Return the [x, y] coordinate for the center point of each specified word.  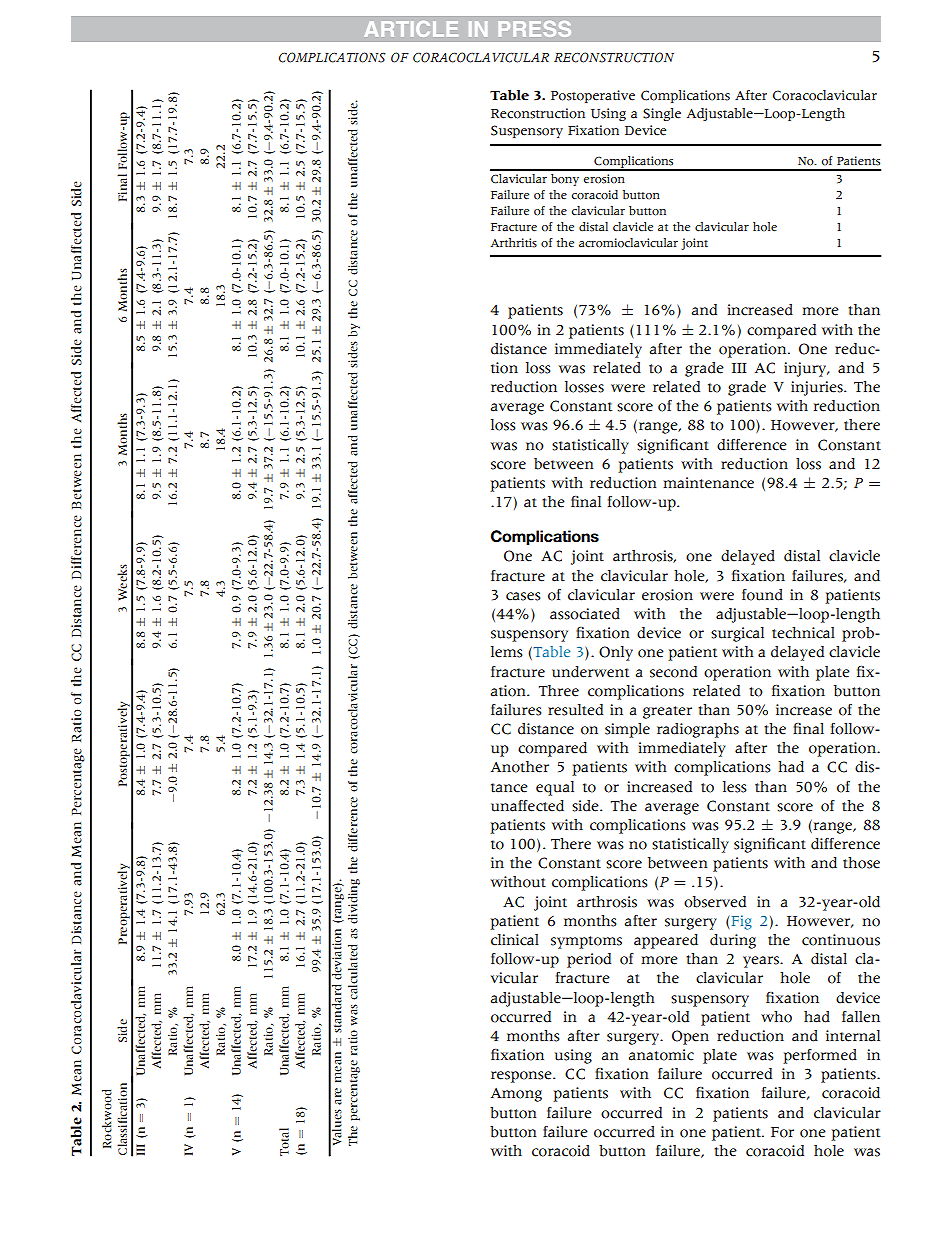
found [762, 595]
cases [523, 596]
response [522, 1077]
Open [690, 1037]
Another [520, 767]
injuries [818, 388]
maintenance [708, 483]
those [861, 863]
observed [715, 902]
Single [662, 114]
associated [585, 614]
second [673, 672]
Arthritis [514, 243]
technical [803, 633]
